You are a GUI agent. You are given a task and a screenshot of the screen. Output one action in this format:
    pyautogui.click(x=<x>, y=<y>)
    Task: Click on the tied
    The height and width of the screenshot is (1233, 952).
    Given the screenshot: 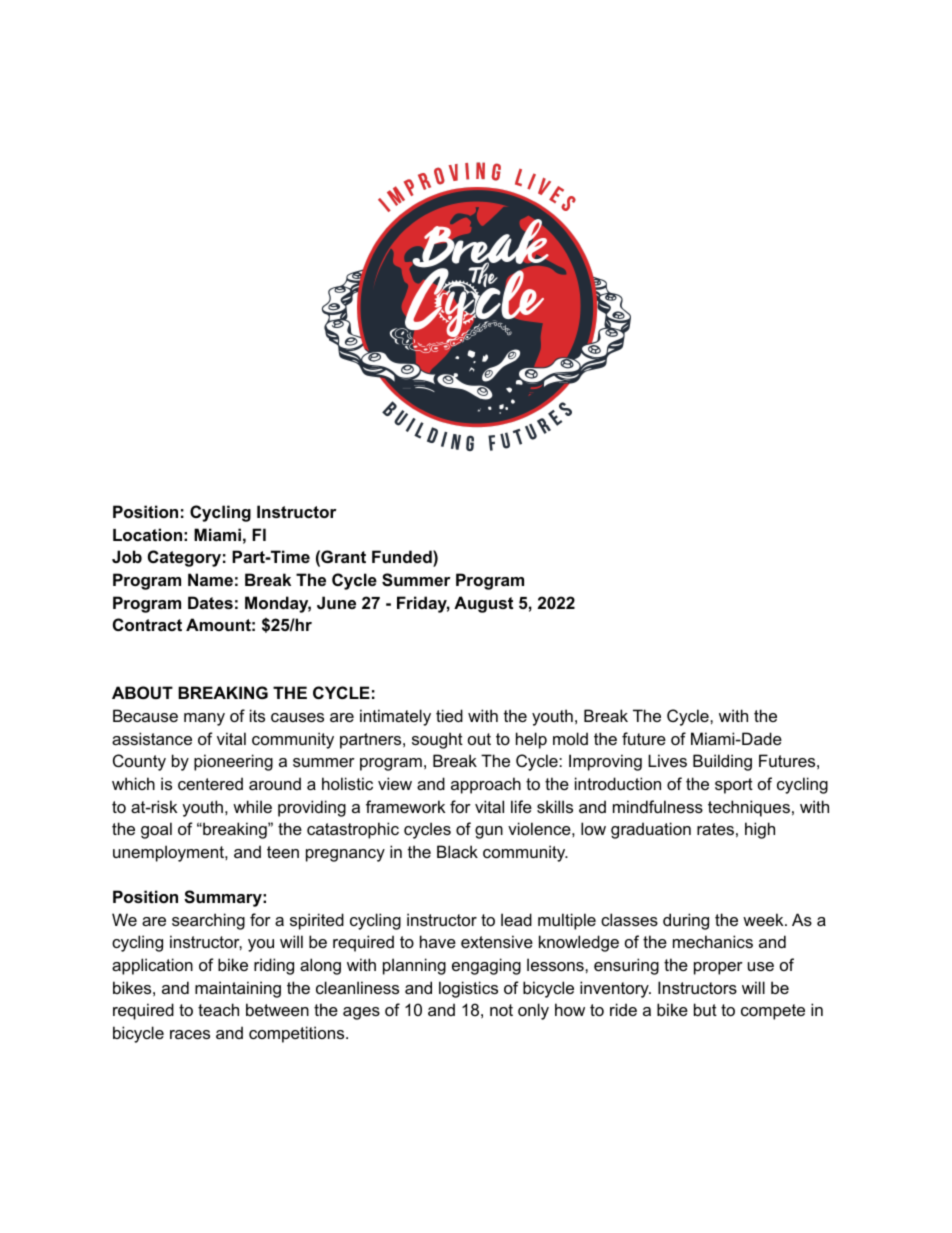 What is the action you would take?
    pyautogui.click(x=449, y=715)
